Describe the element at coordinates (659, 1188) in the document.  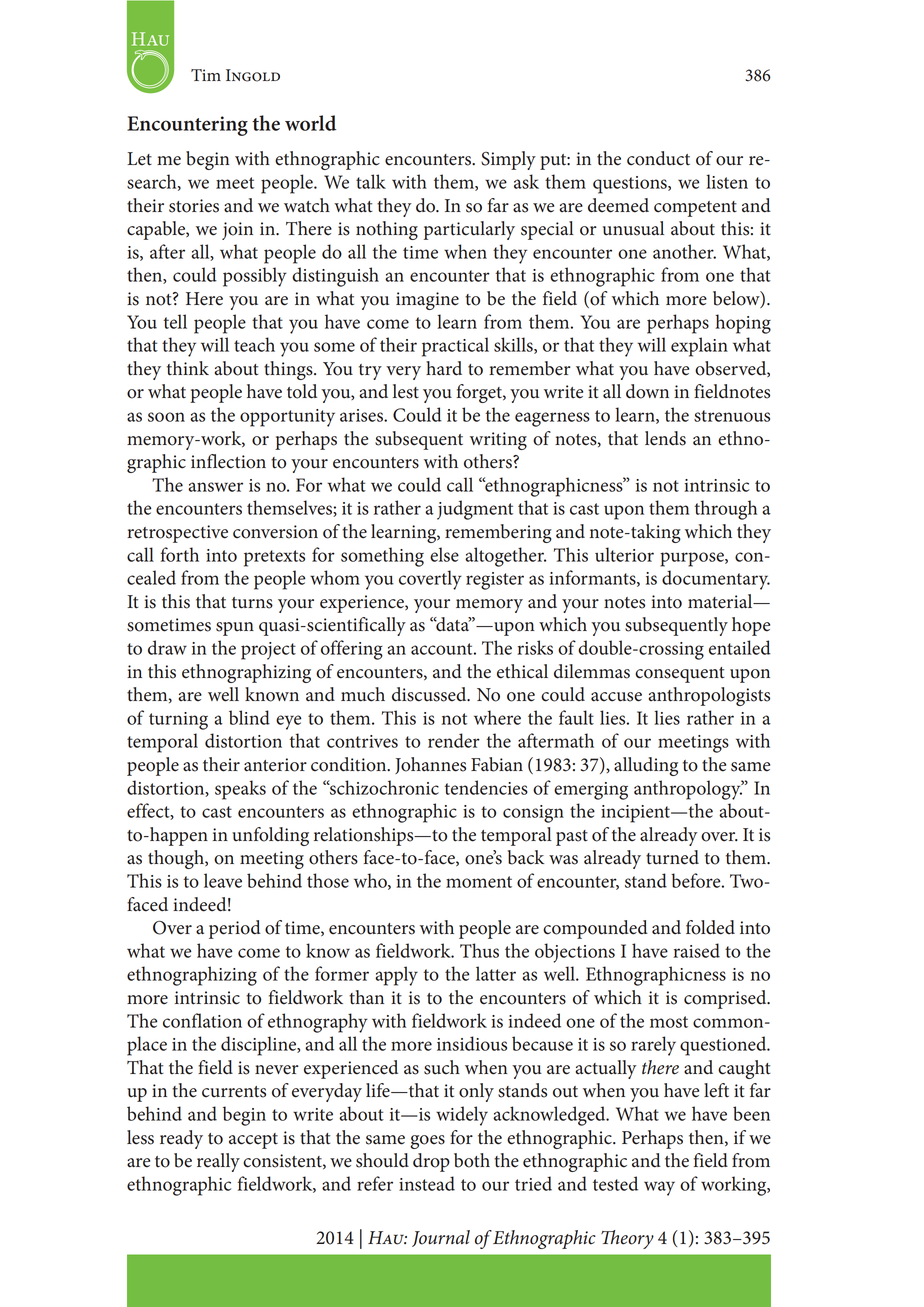
I see `way` at that location.
